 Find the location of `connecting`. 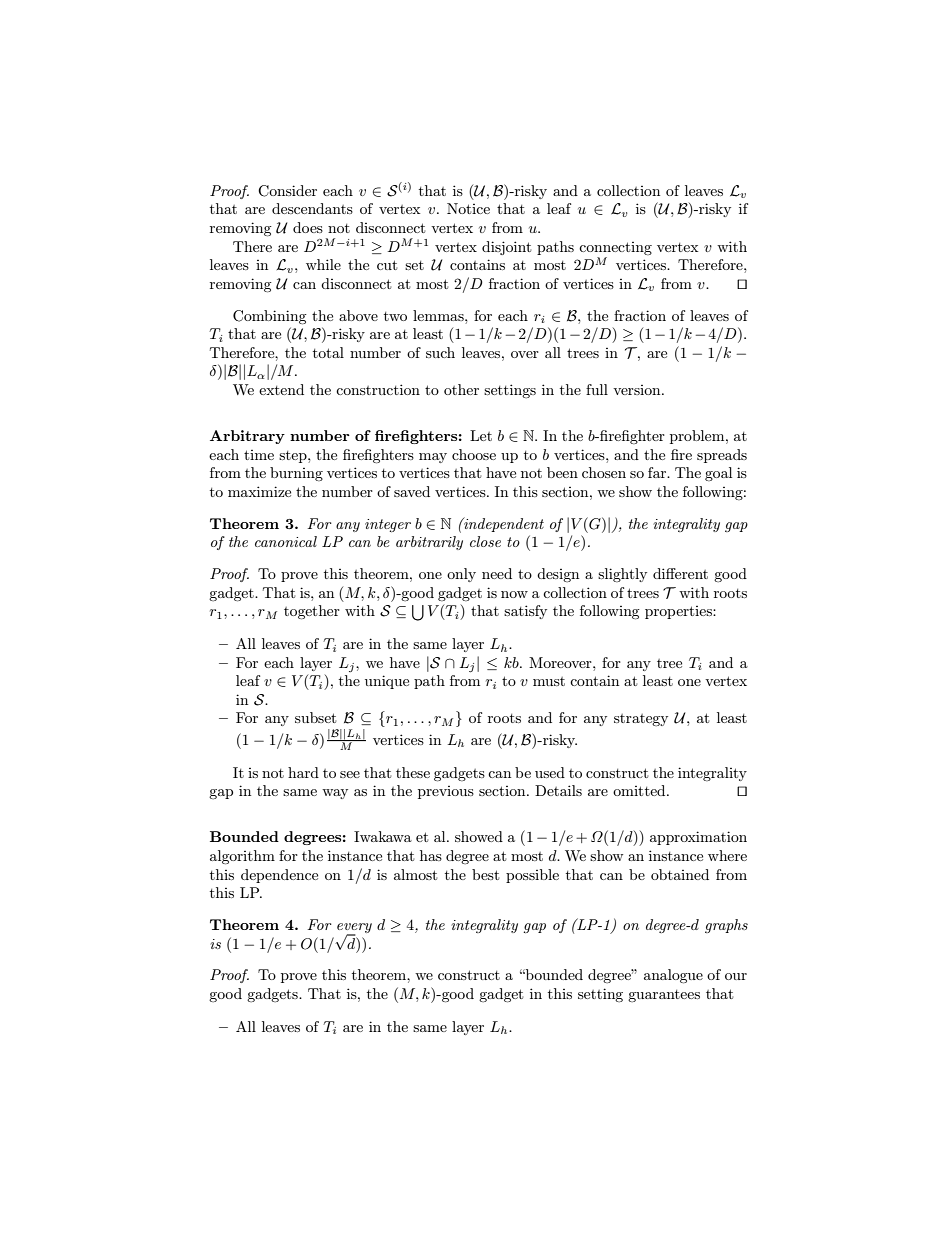

connecting is located at coordinates (615, 248).
